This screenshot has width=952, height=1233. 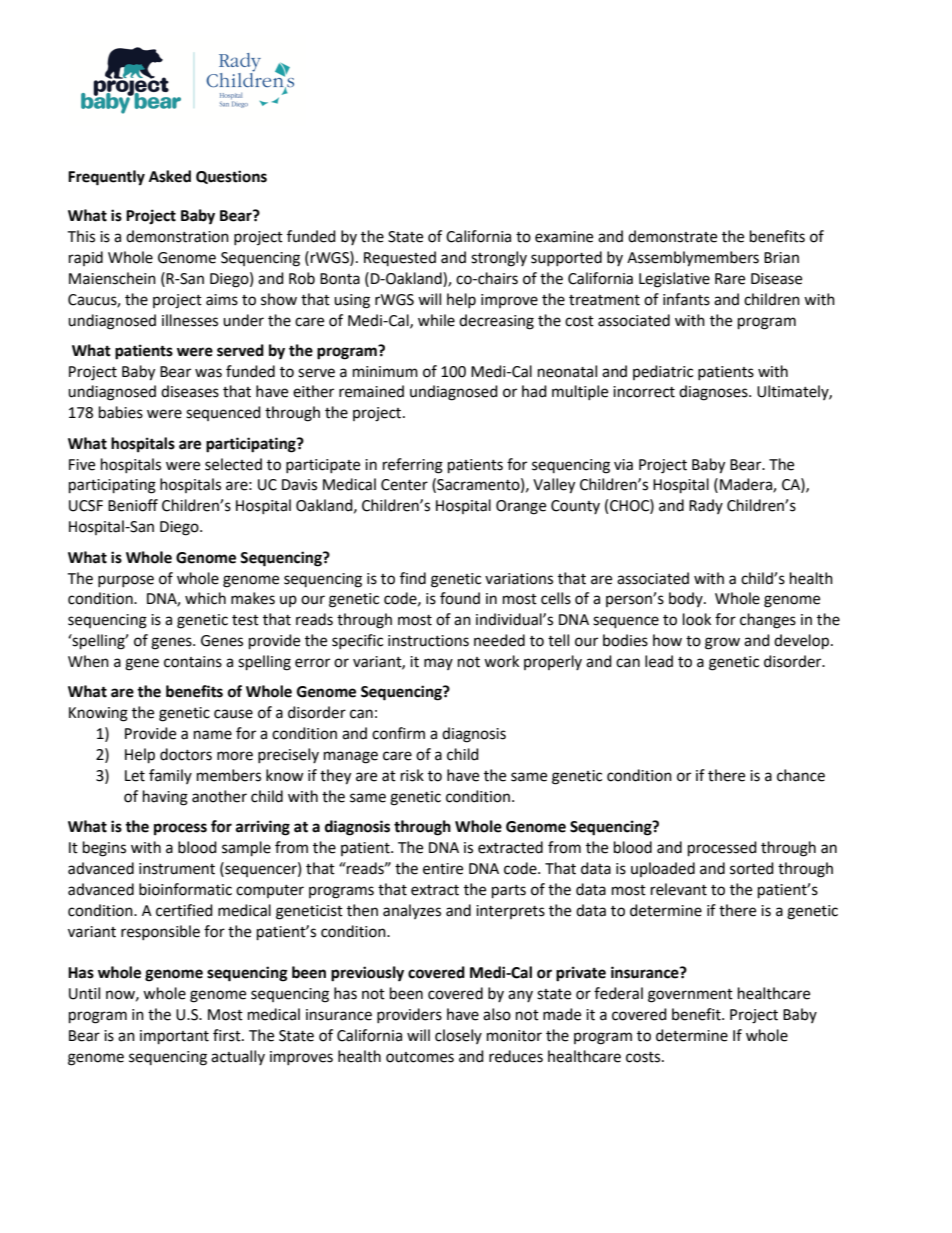 I want to click on chance, so click(x=801, y=775).
